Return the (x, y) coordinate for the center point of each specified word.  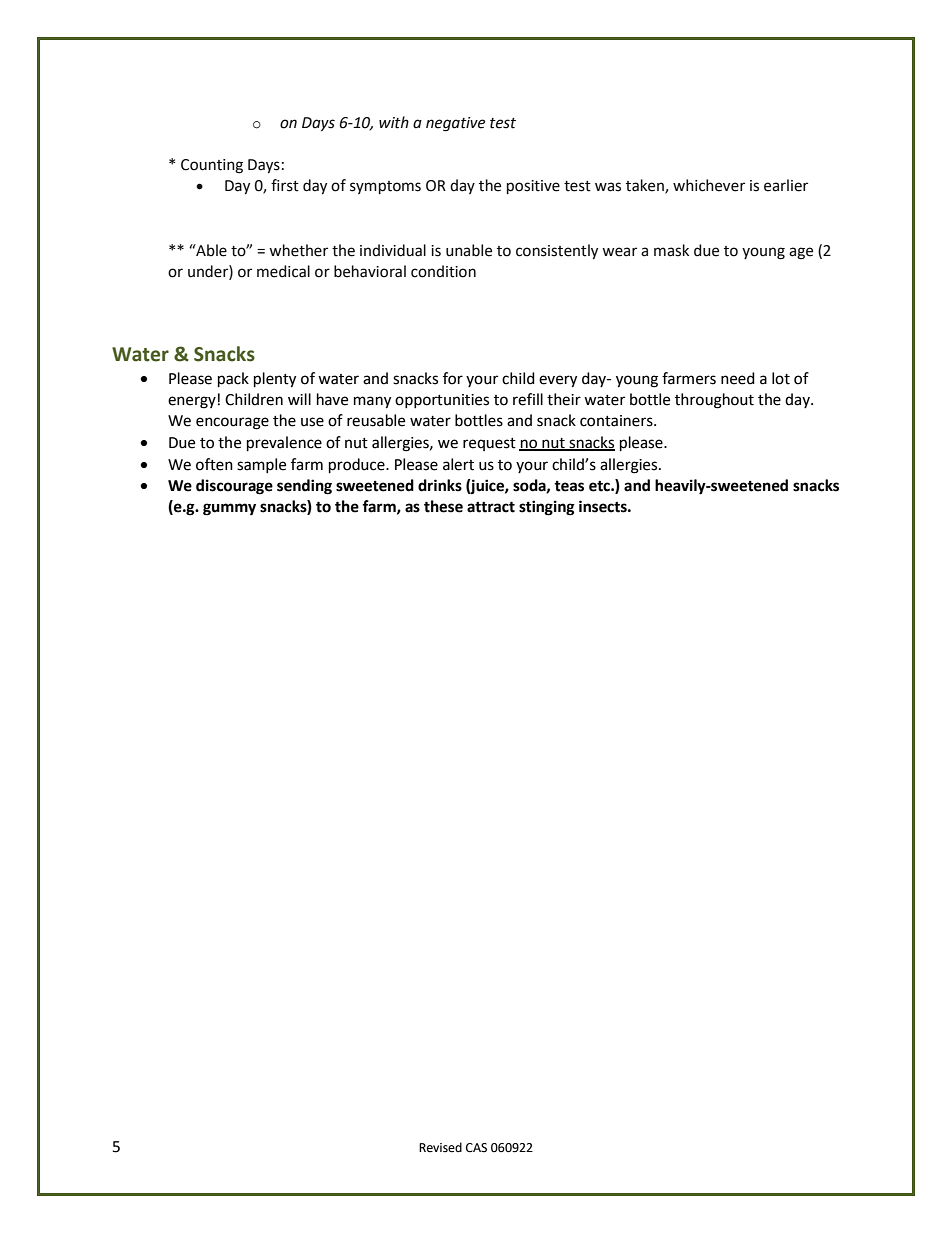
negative (455, 124)
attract (491, 507)
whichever (709, 185)
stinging (547, 508)
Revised (440, 1147)
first (285, 185)
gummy (229, 509)
